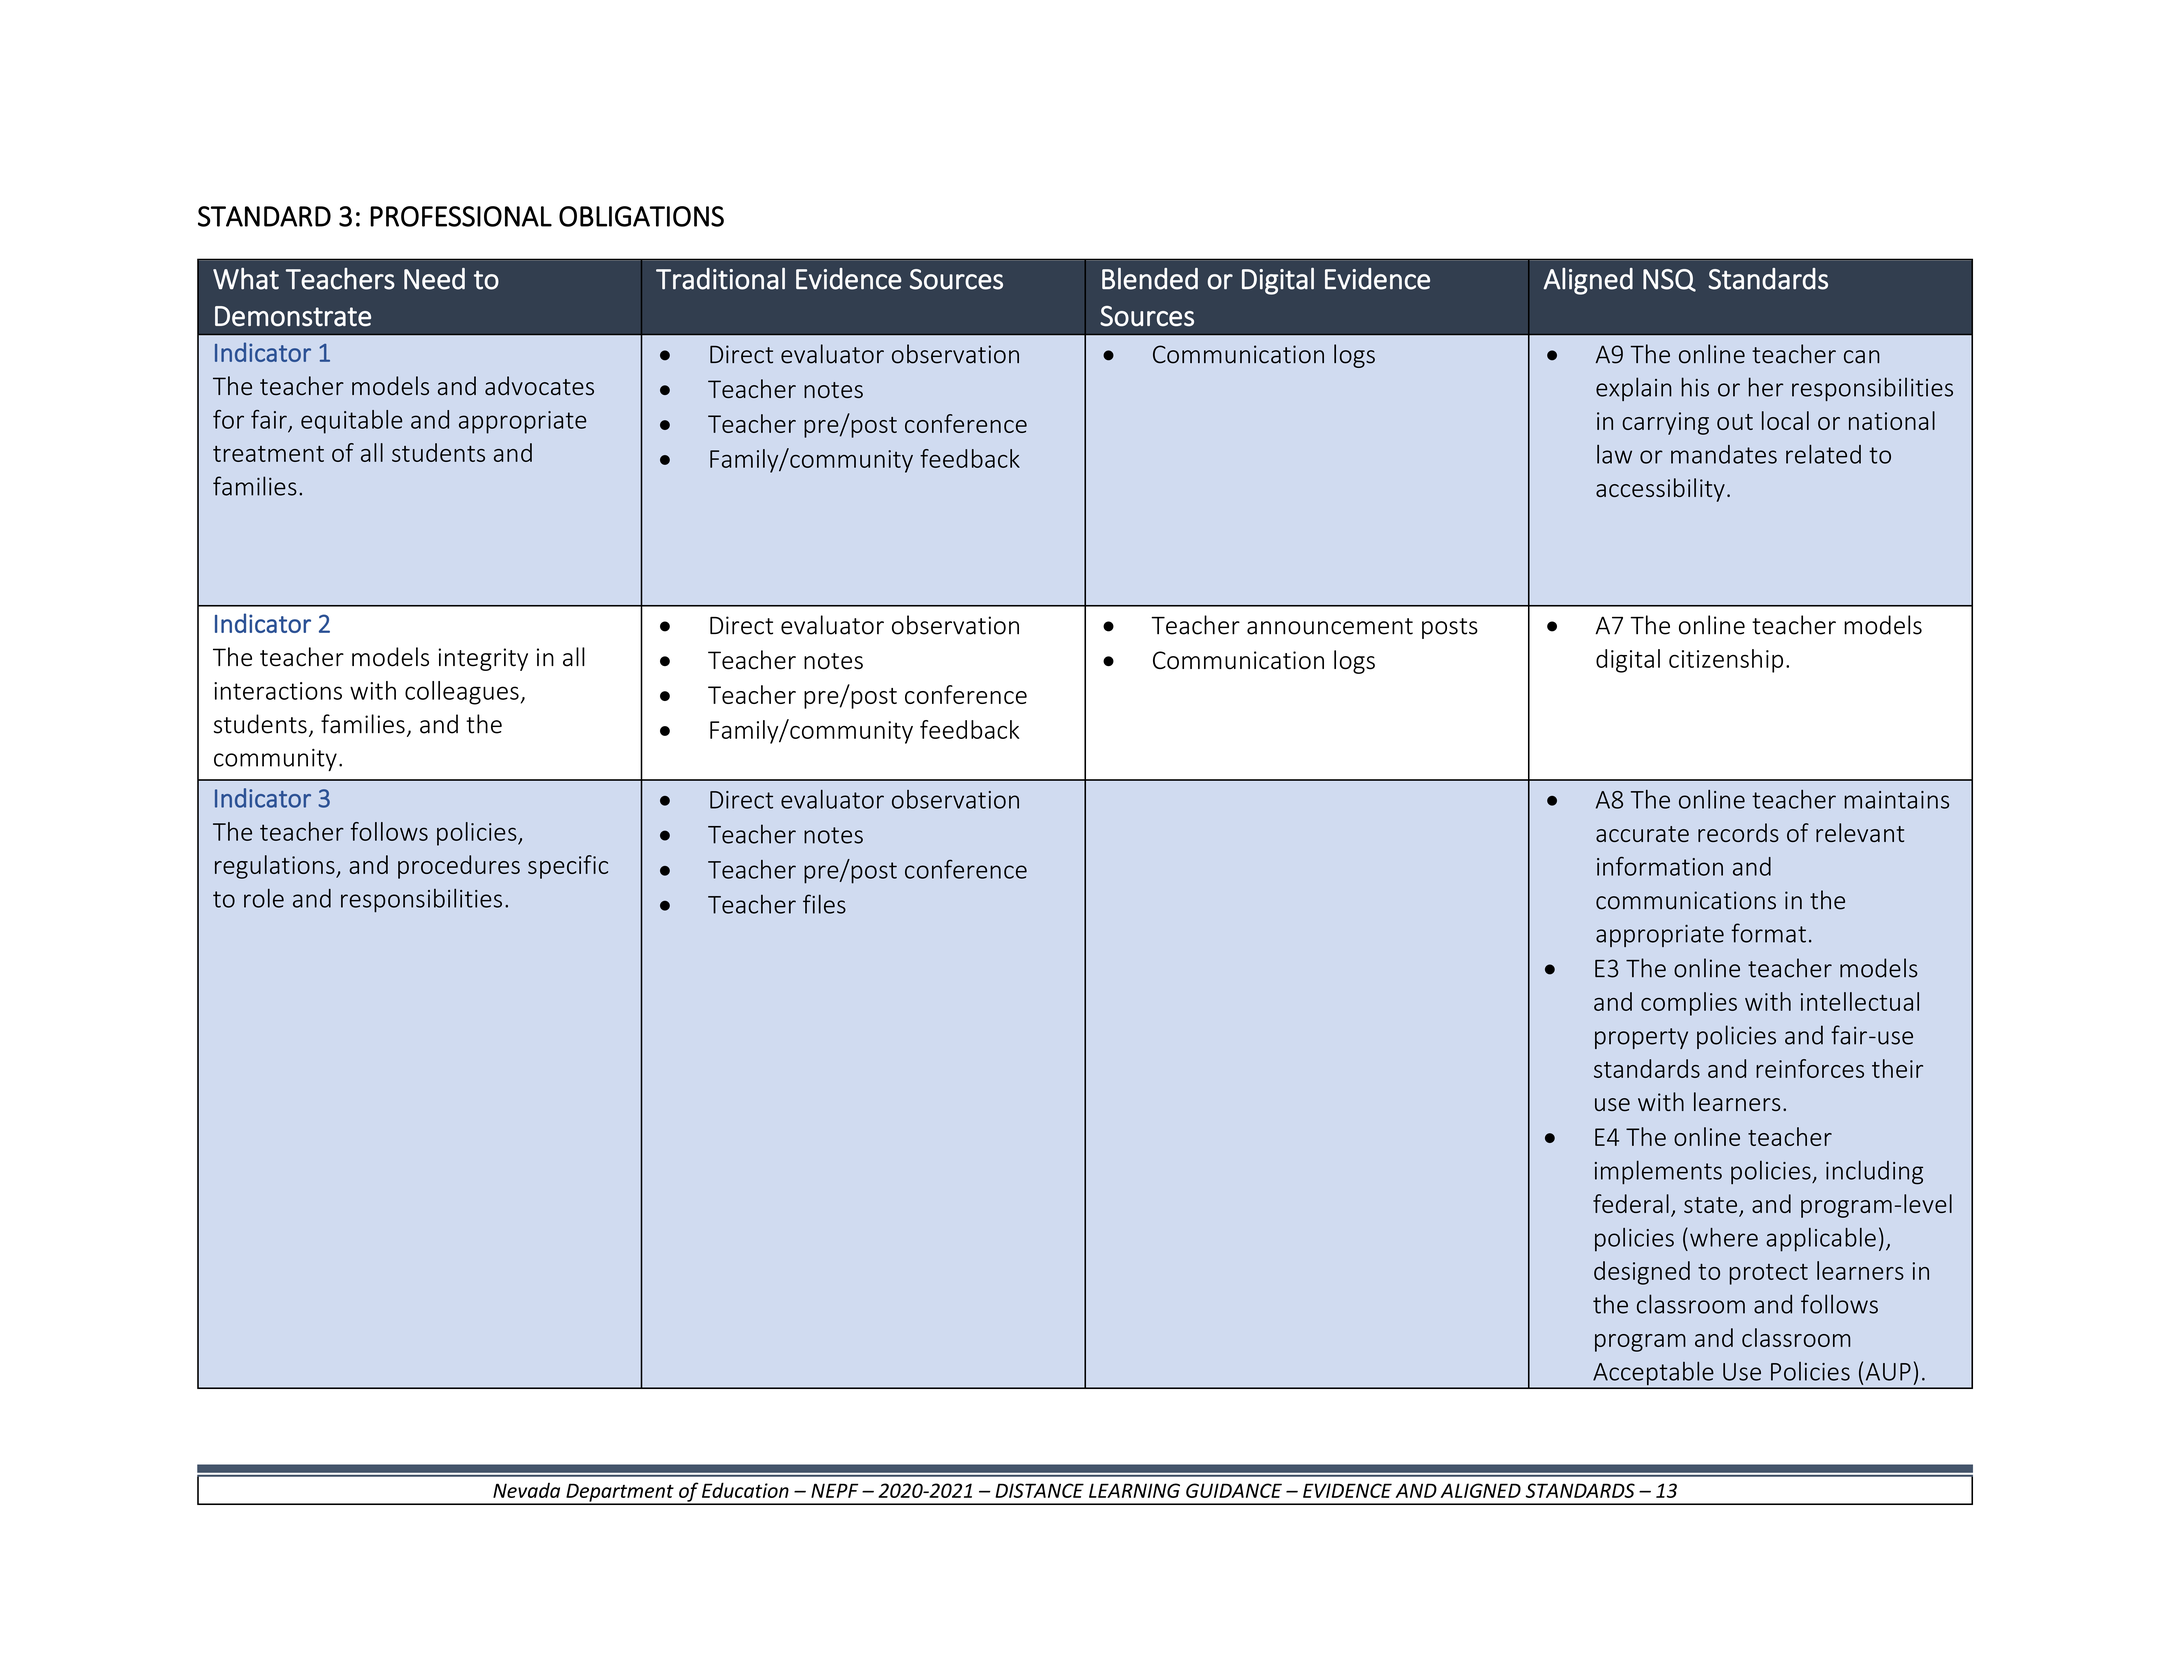  I want to click on Blended, so click(1150, 278).
